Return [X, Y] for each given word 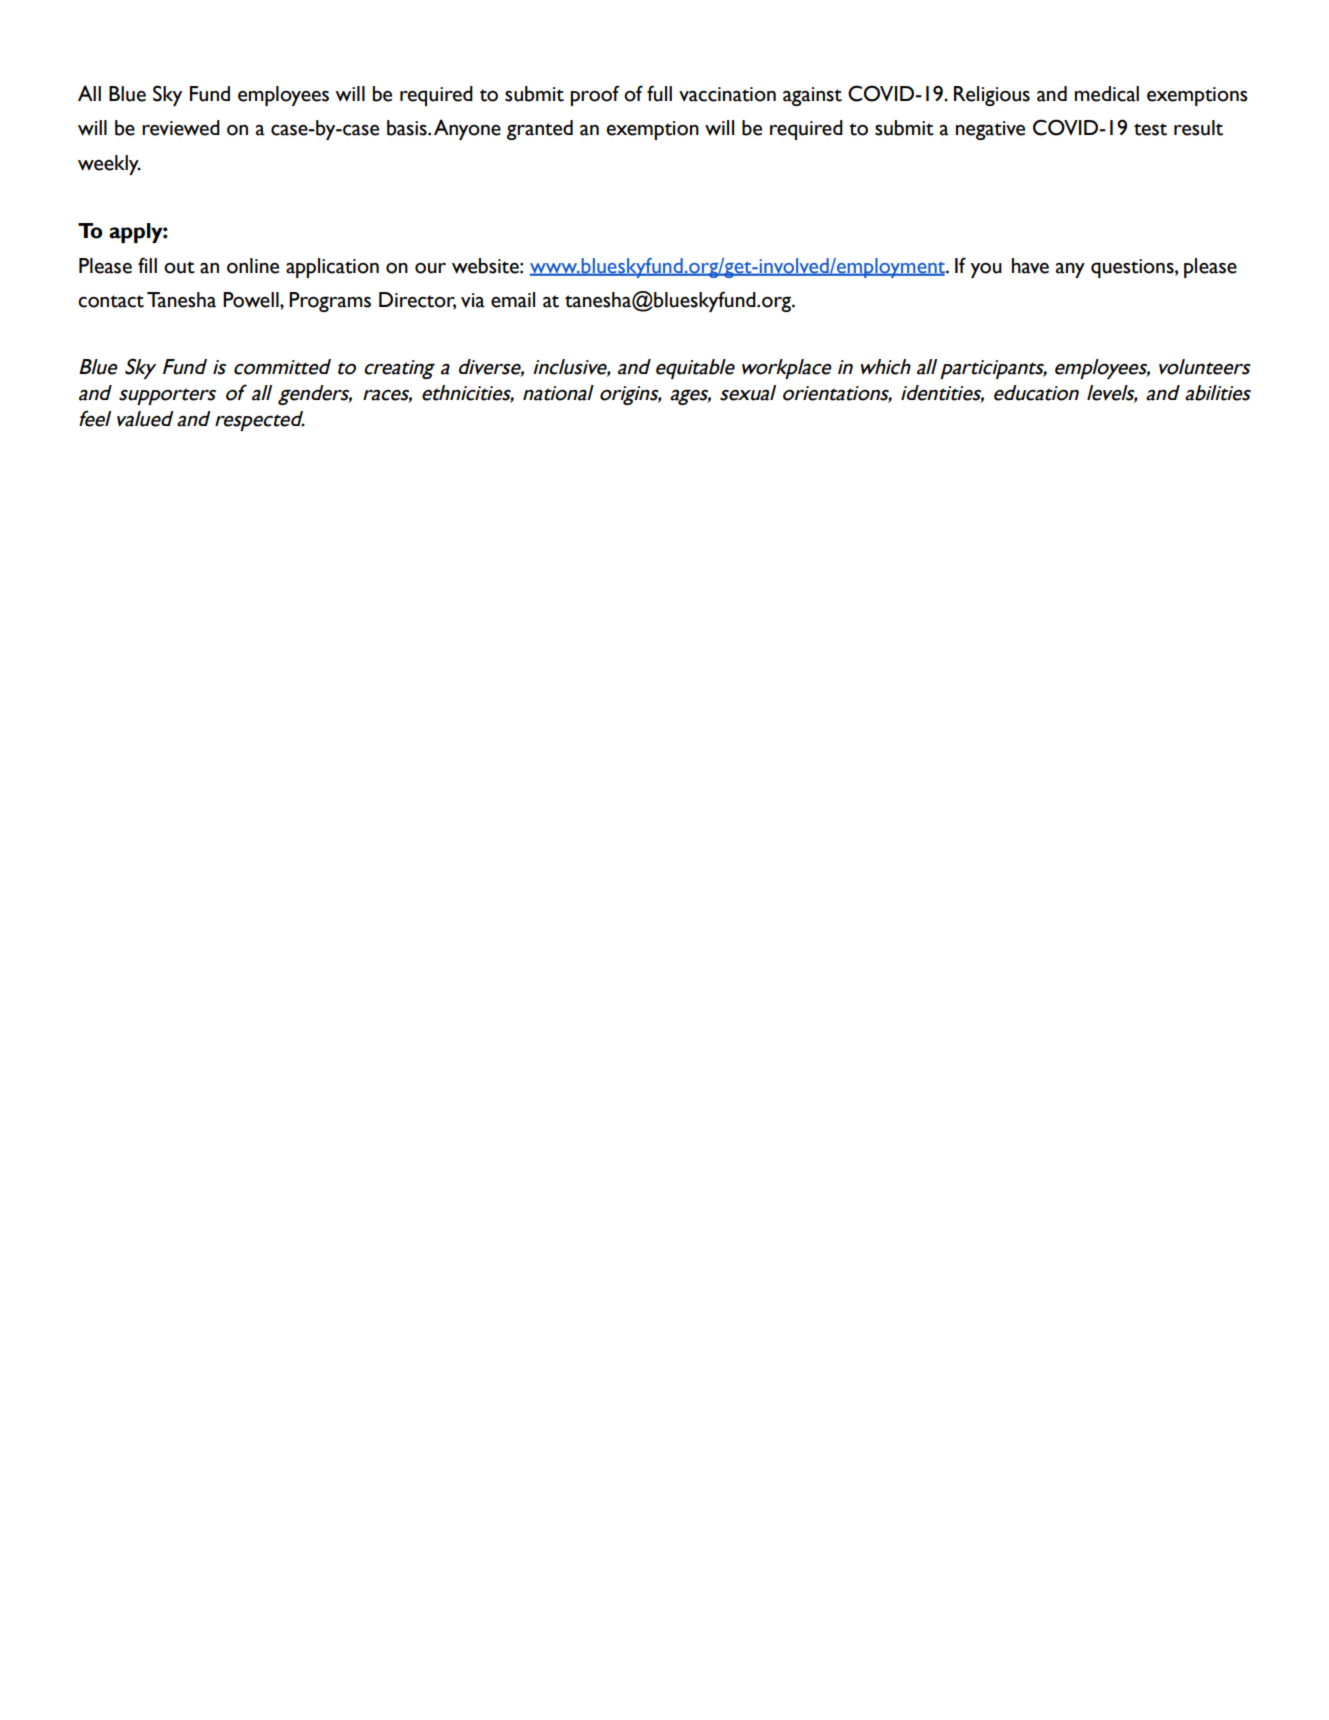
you [986, 270]
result [1198, 128]
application [332, 268]
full [659, 93]
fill [147, 265]
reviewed [181, 128]
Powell [252, 300]
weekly [109, 165]
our [430, 268]
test [1150, 129]
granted [540, 130]
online [253, 266]
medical [1107, 94]
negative [990, 130]
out [179, 267]
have [1030, 266]
